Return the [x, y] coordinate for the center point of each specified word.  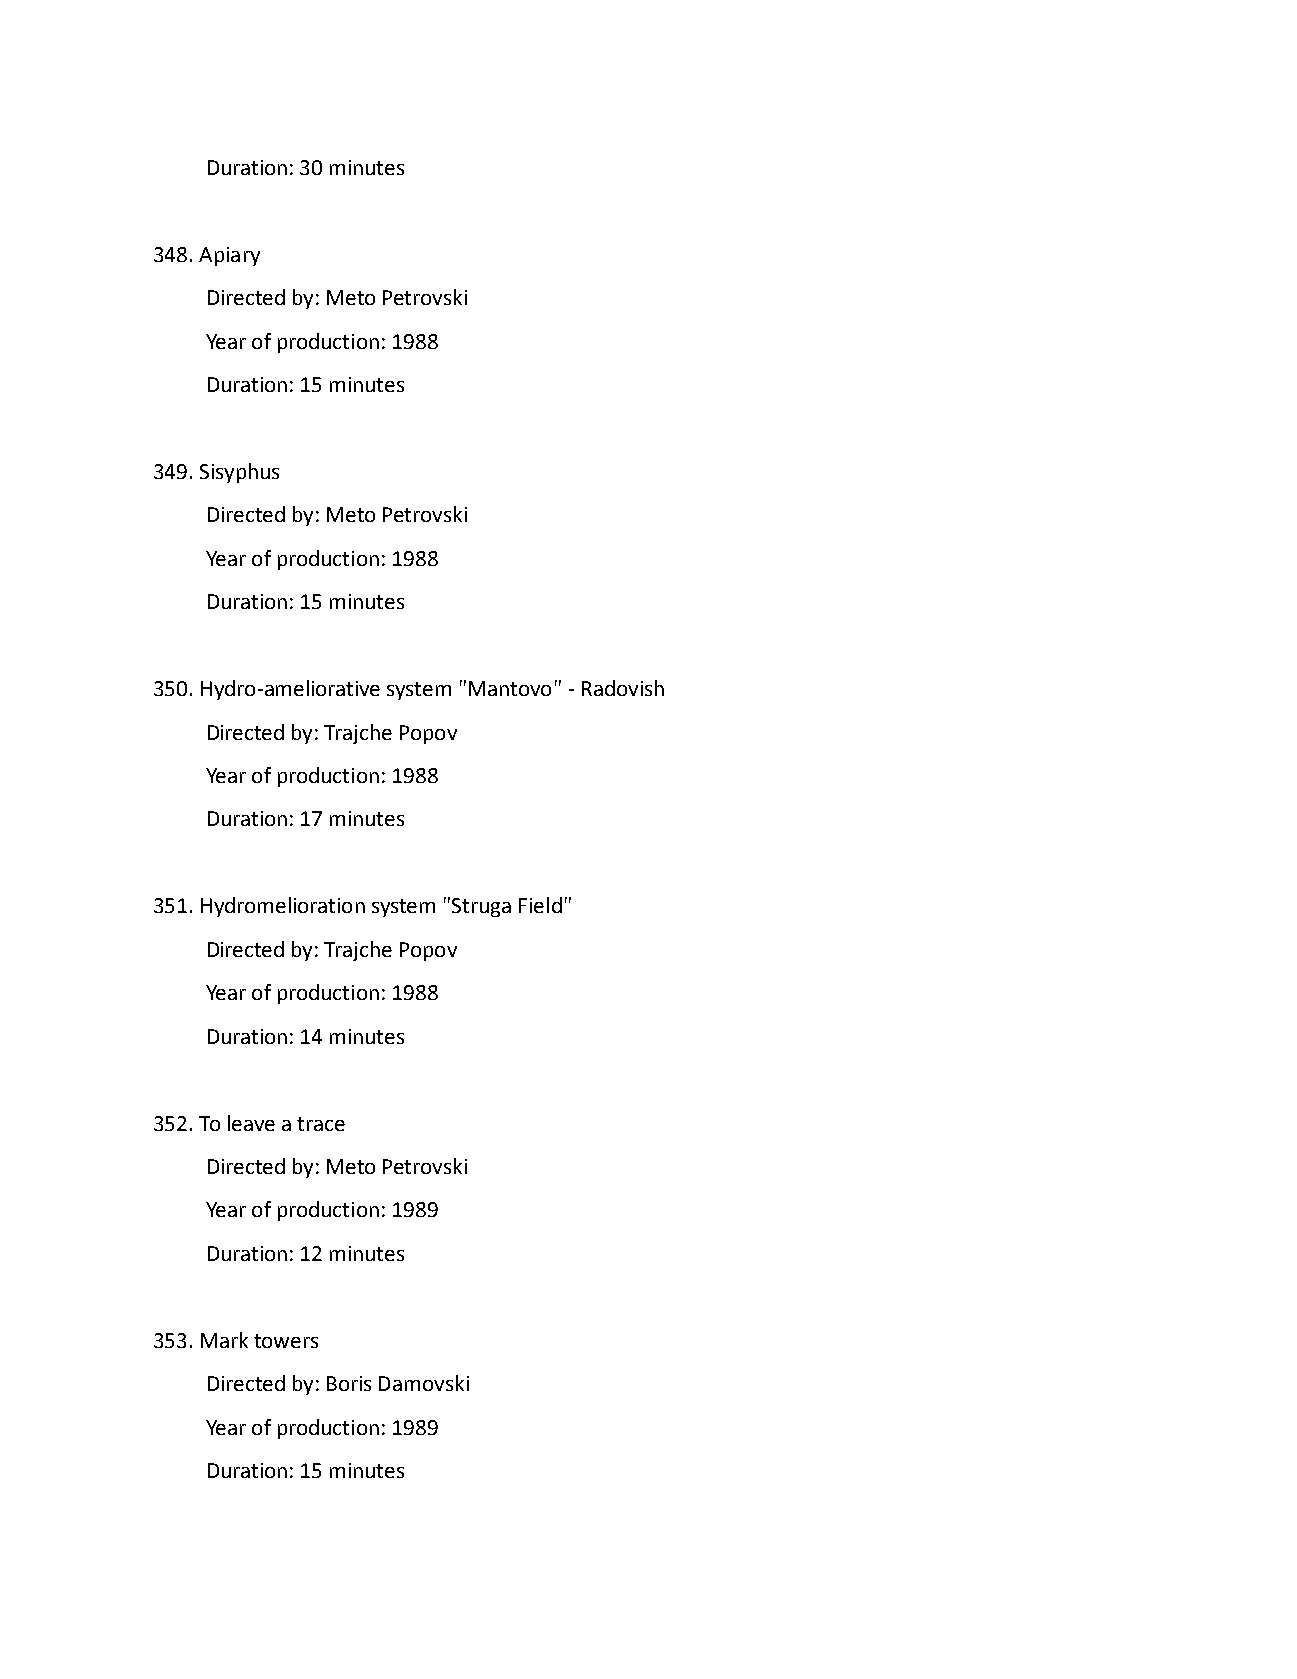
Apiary [229, 256]
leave [251, 1123]
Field [540, 905]
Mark [224, 1340]
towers [286, 1341]
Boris [349, 1383]
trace [321, 1124]
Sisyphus [239, 473]
